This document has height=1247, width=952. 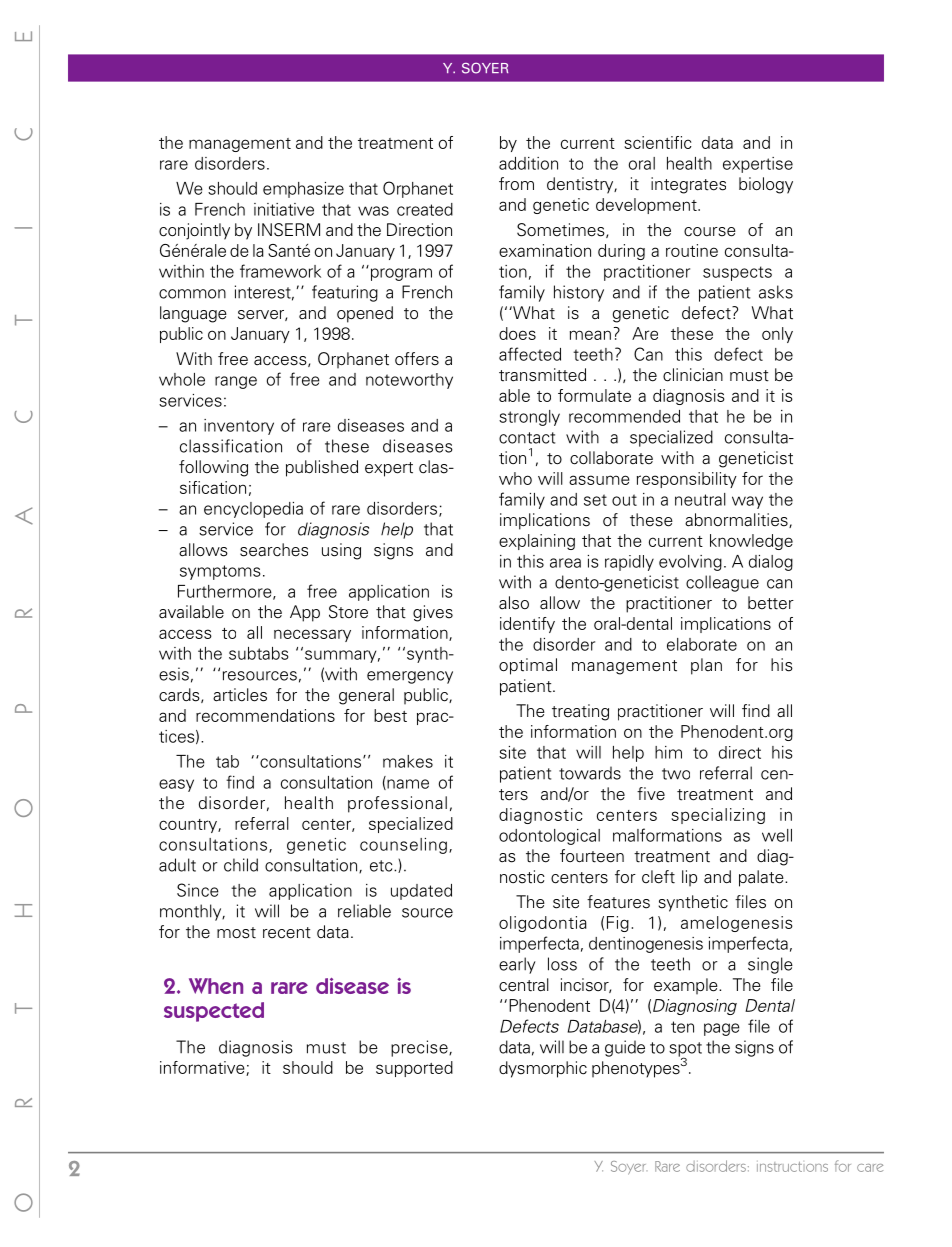 What do you see at coordinates (236, 382) in the document?
I see `range` at bounding box center [236, 382].
